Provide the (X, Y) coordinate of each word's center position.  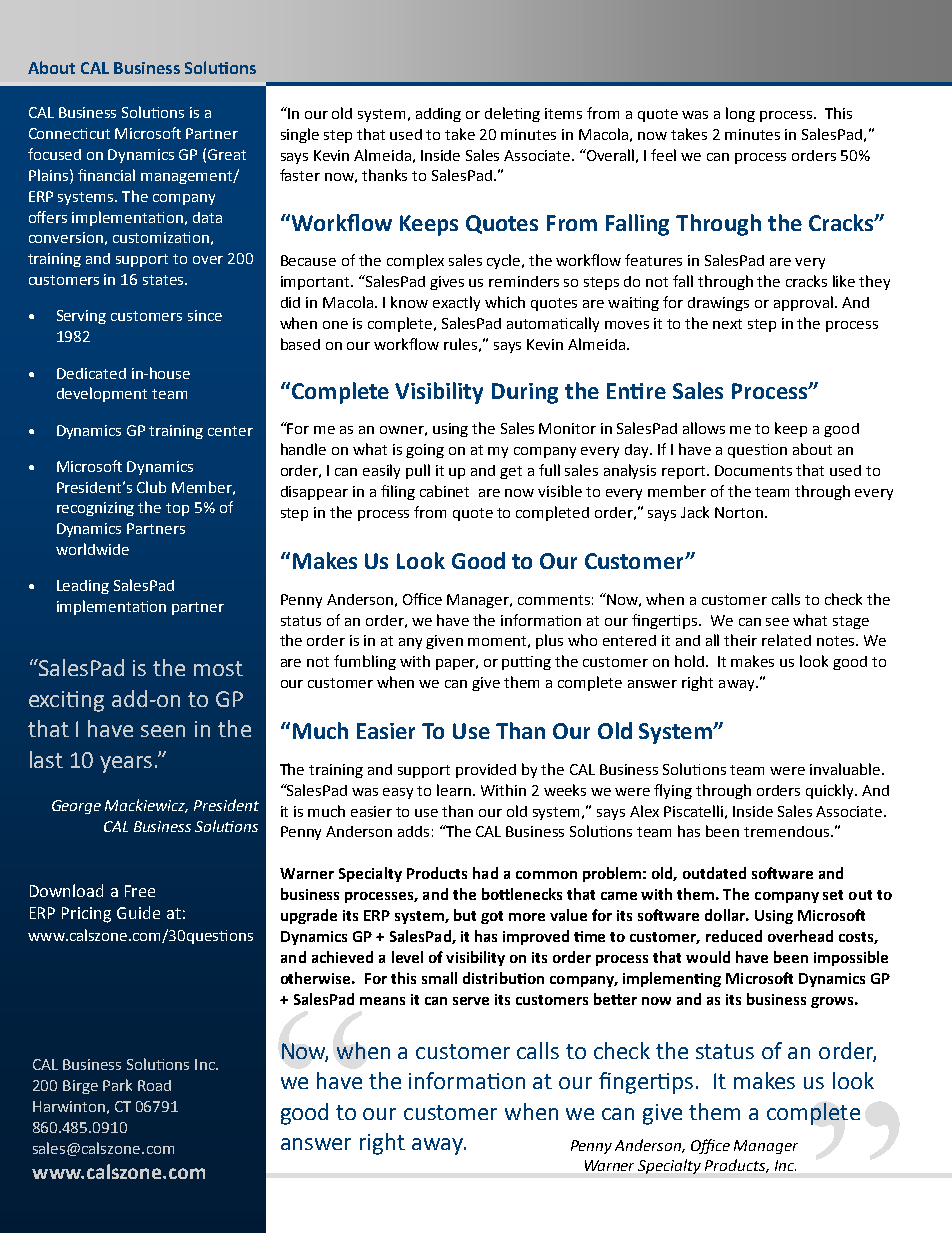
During (525, 393)
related (786, 640)
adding (438, 115)
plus (549, 641)
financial (106, 175)
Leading (83, 587)
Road (154, 1085)
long (740, 114)
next (727, 324)
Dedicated (91, 373)
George (76, 807)
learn (455, 790)
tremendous (786, 831)
